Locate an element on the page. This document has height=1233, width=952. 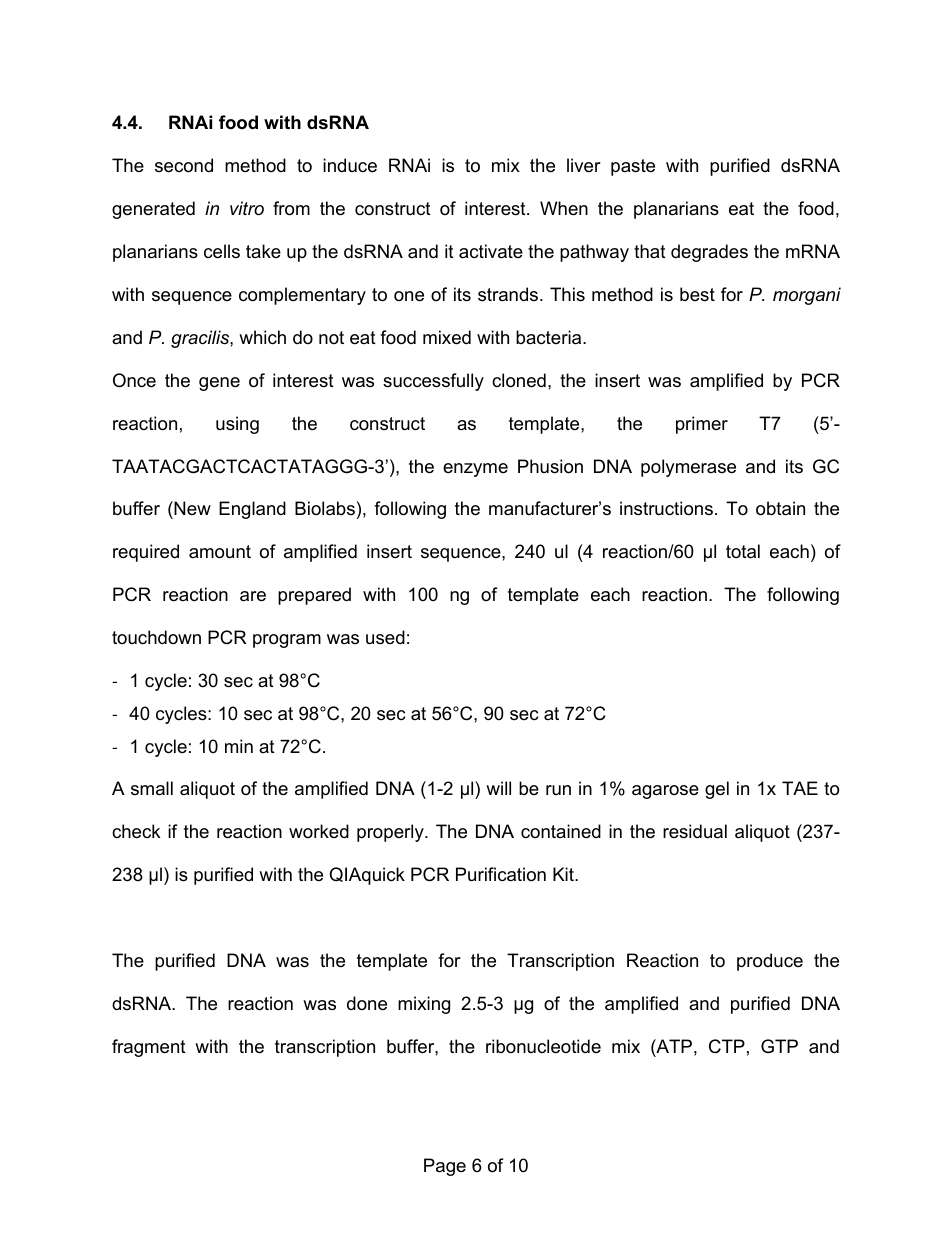
instructions is located at coordinates (666, 508).
